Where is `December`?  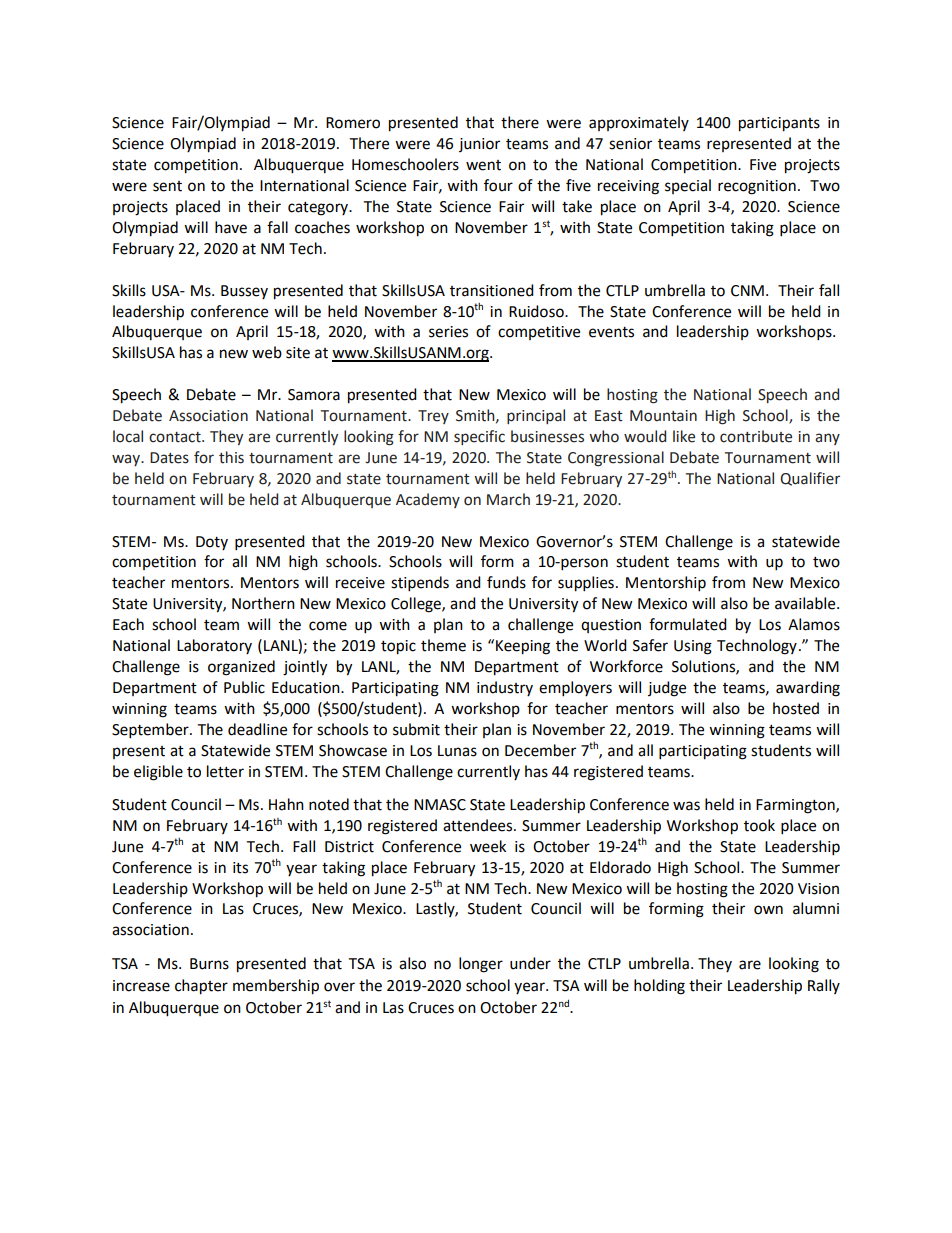
December is located at coordinates (540, 750).
